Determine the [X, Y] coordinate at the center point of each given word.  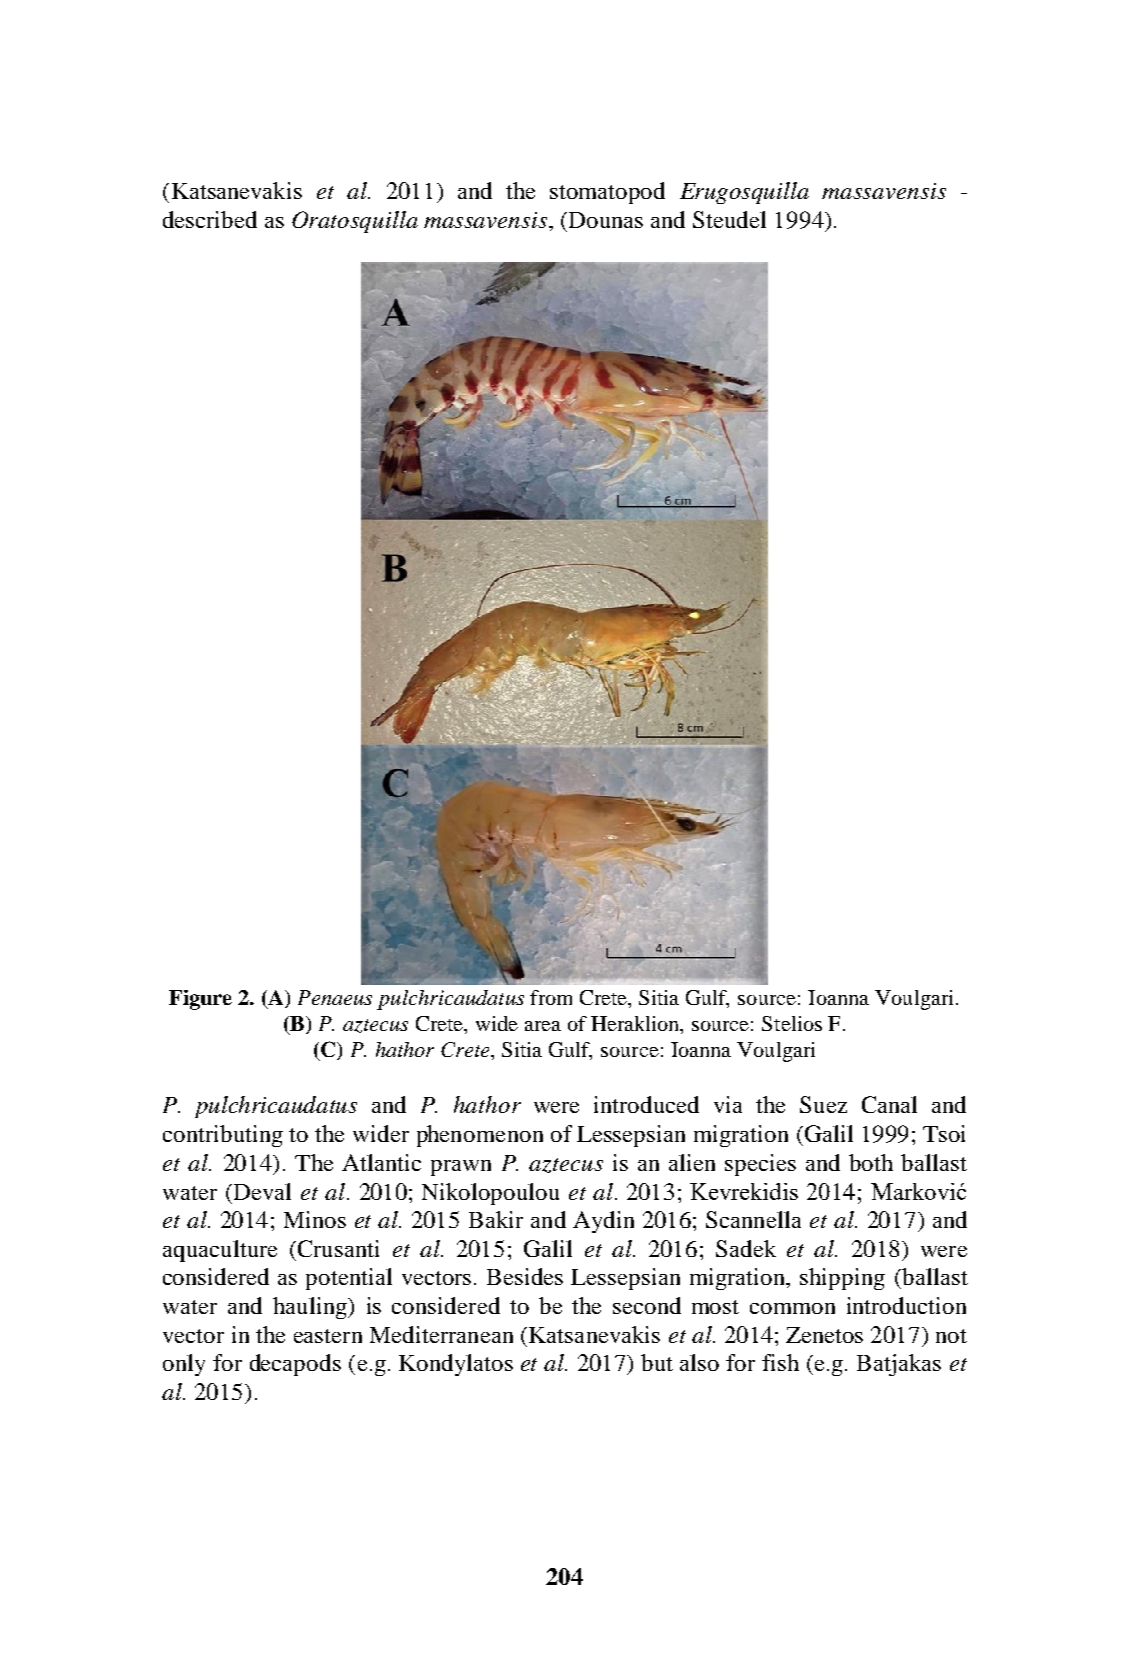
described [210, 219]
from [551, 997]
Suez [823, 1104]
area [543, 1026]
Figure [200, 1000]
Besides [525, 1276]
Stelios [792, 1023]
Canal [889, 1104]
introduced [646, 1104]
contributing [223, 1136]
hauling [311, 1308]
